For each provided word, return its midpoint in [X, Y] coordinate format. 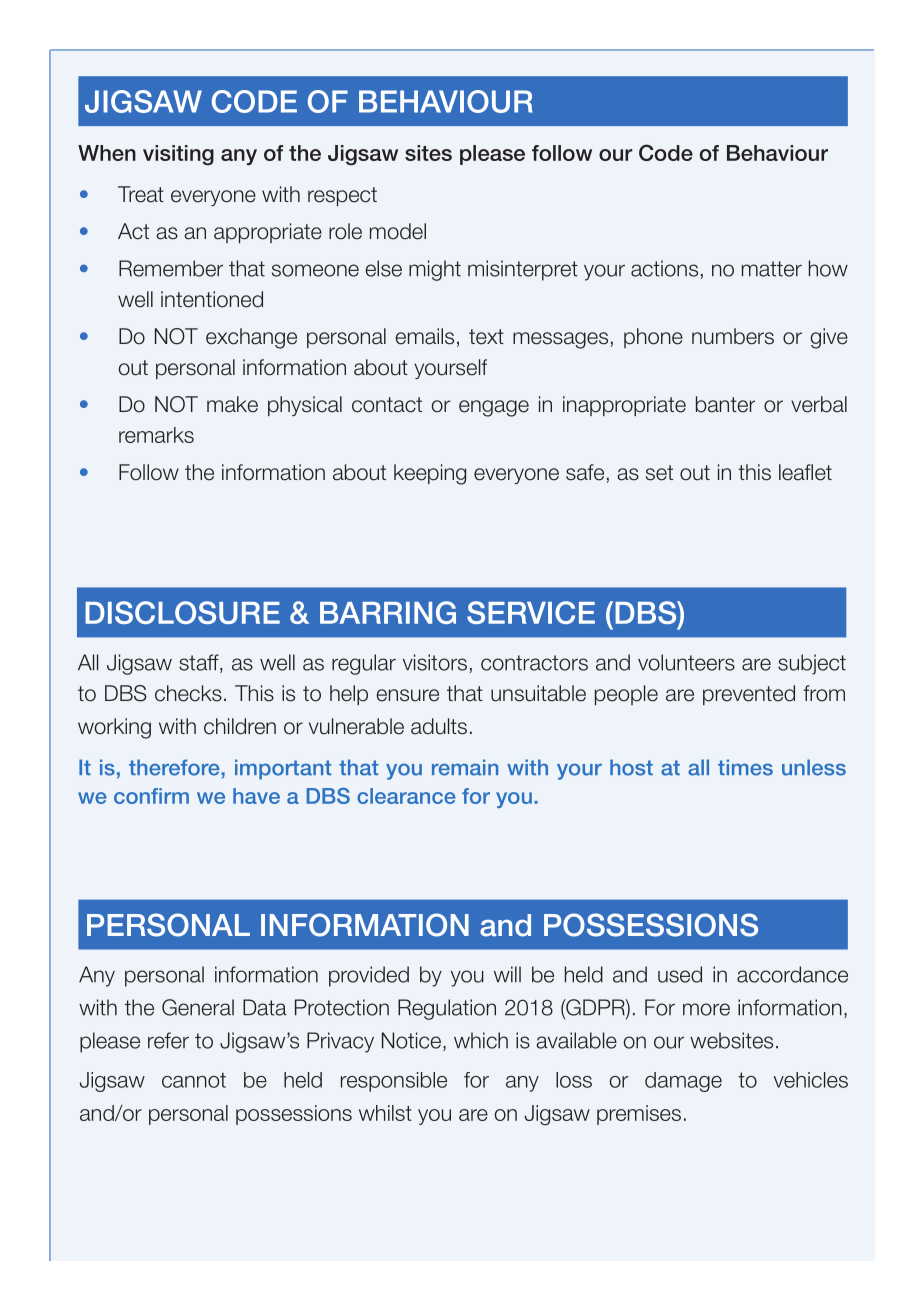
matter [772, 269]
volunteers [686, 662]
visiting [178, 155]
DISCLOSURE [182, 612]
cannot [194, 1080]
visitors [435, 662]
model [398, 231]
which [481, 1040]
